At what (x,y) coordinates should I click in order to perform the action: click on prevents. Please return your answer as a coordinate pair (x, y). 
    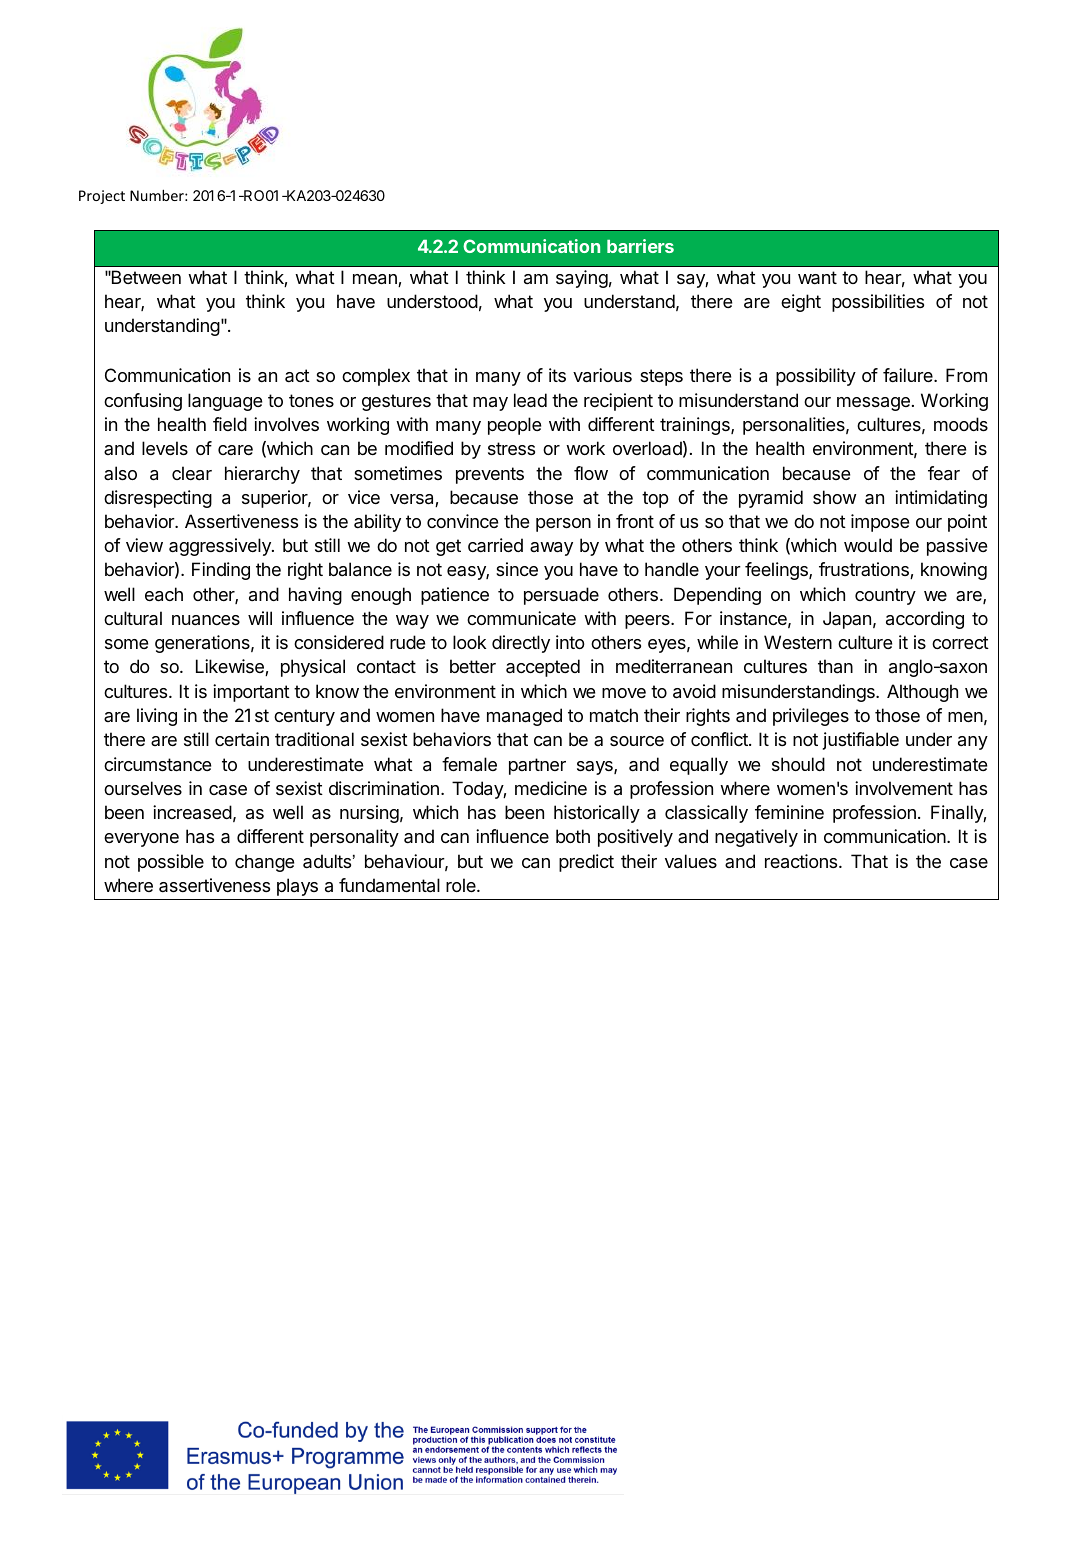
    Looking at the image, I should click on (490, 475).
